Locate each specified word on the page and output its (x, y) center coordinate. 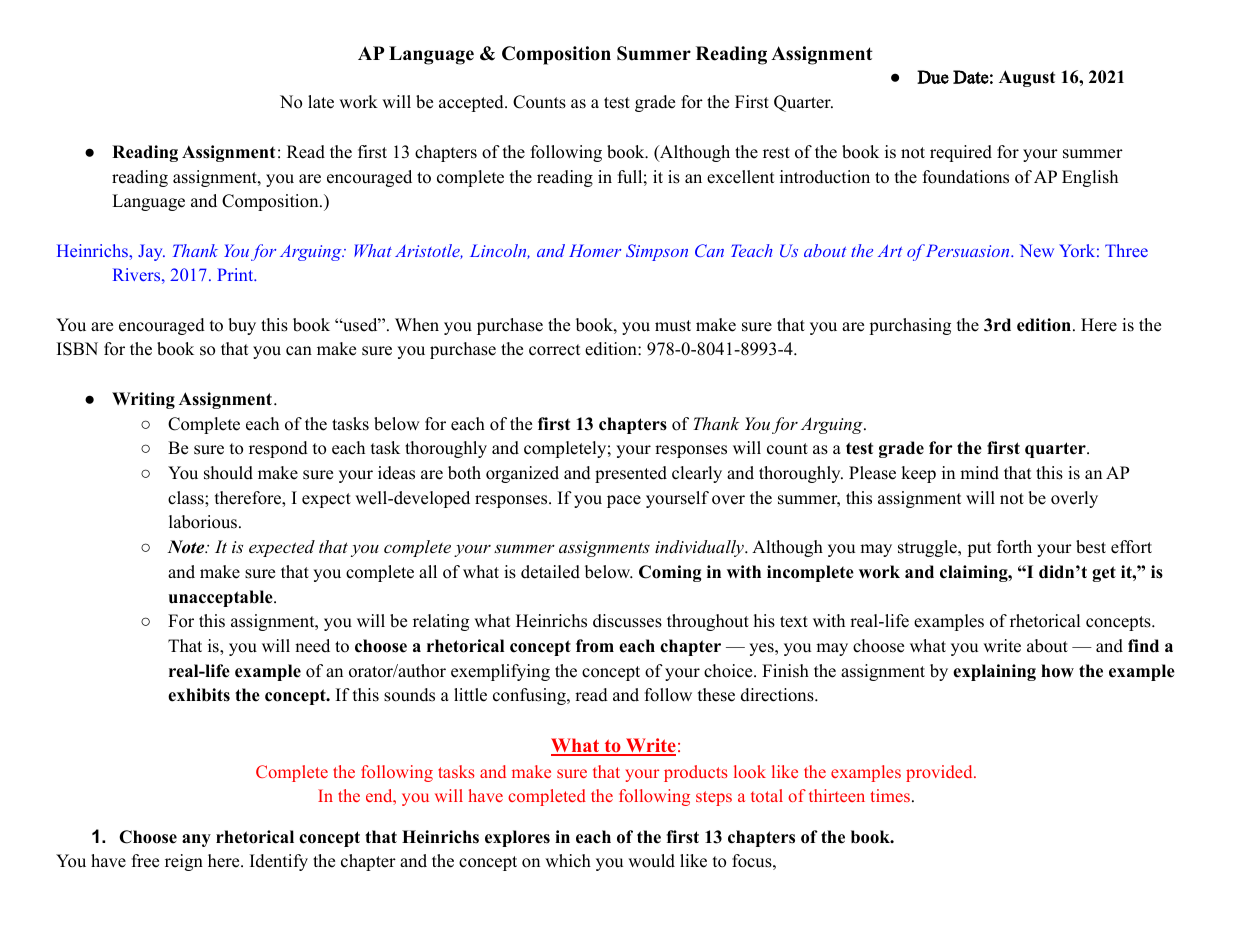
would (651, 861)
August (1027, 78)
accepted (472, 103)
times (890, 795)
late (321, 102)
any (196, 840)
